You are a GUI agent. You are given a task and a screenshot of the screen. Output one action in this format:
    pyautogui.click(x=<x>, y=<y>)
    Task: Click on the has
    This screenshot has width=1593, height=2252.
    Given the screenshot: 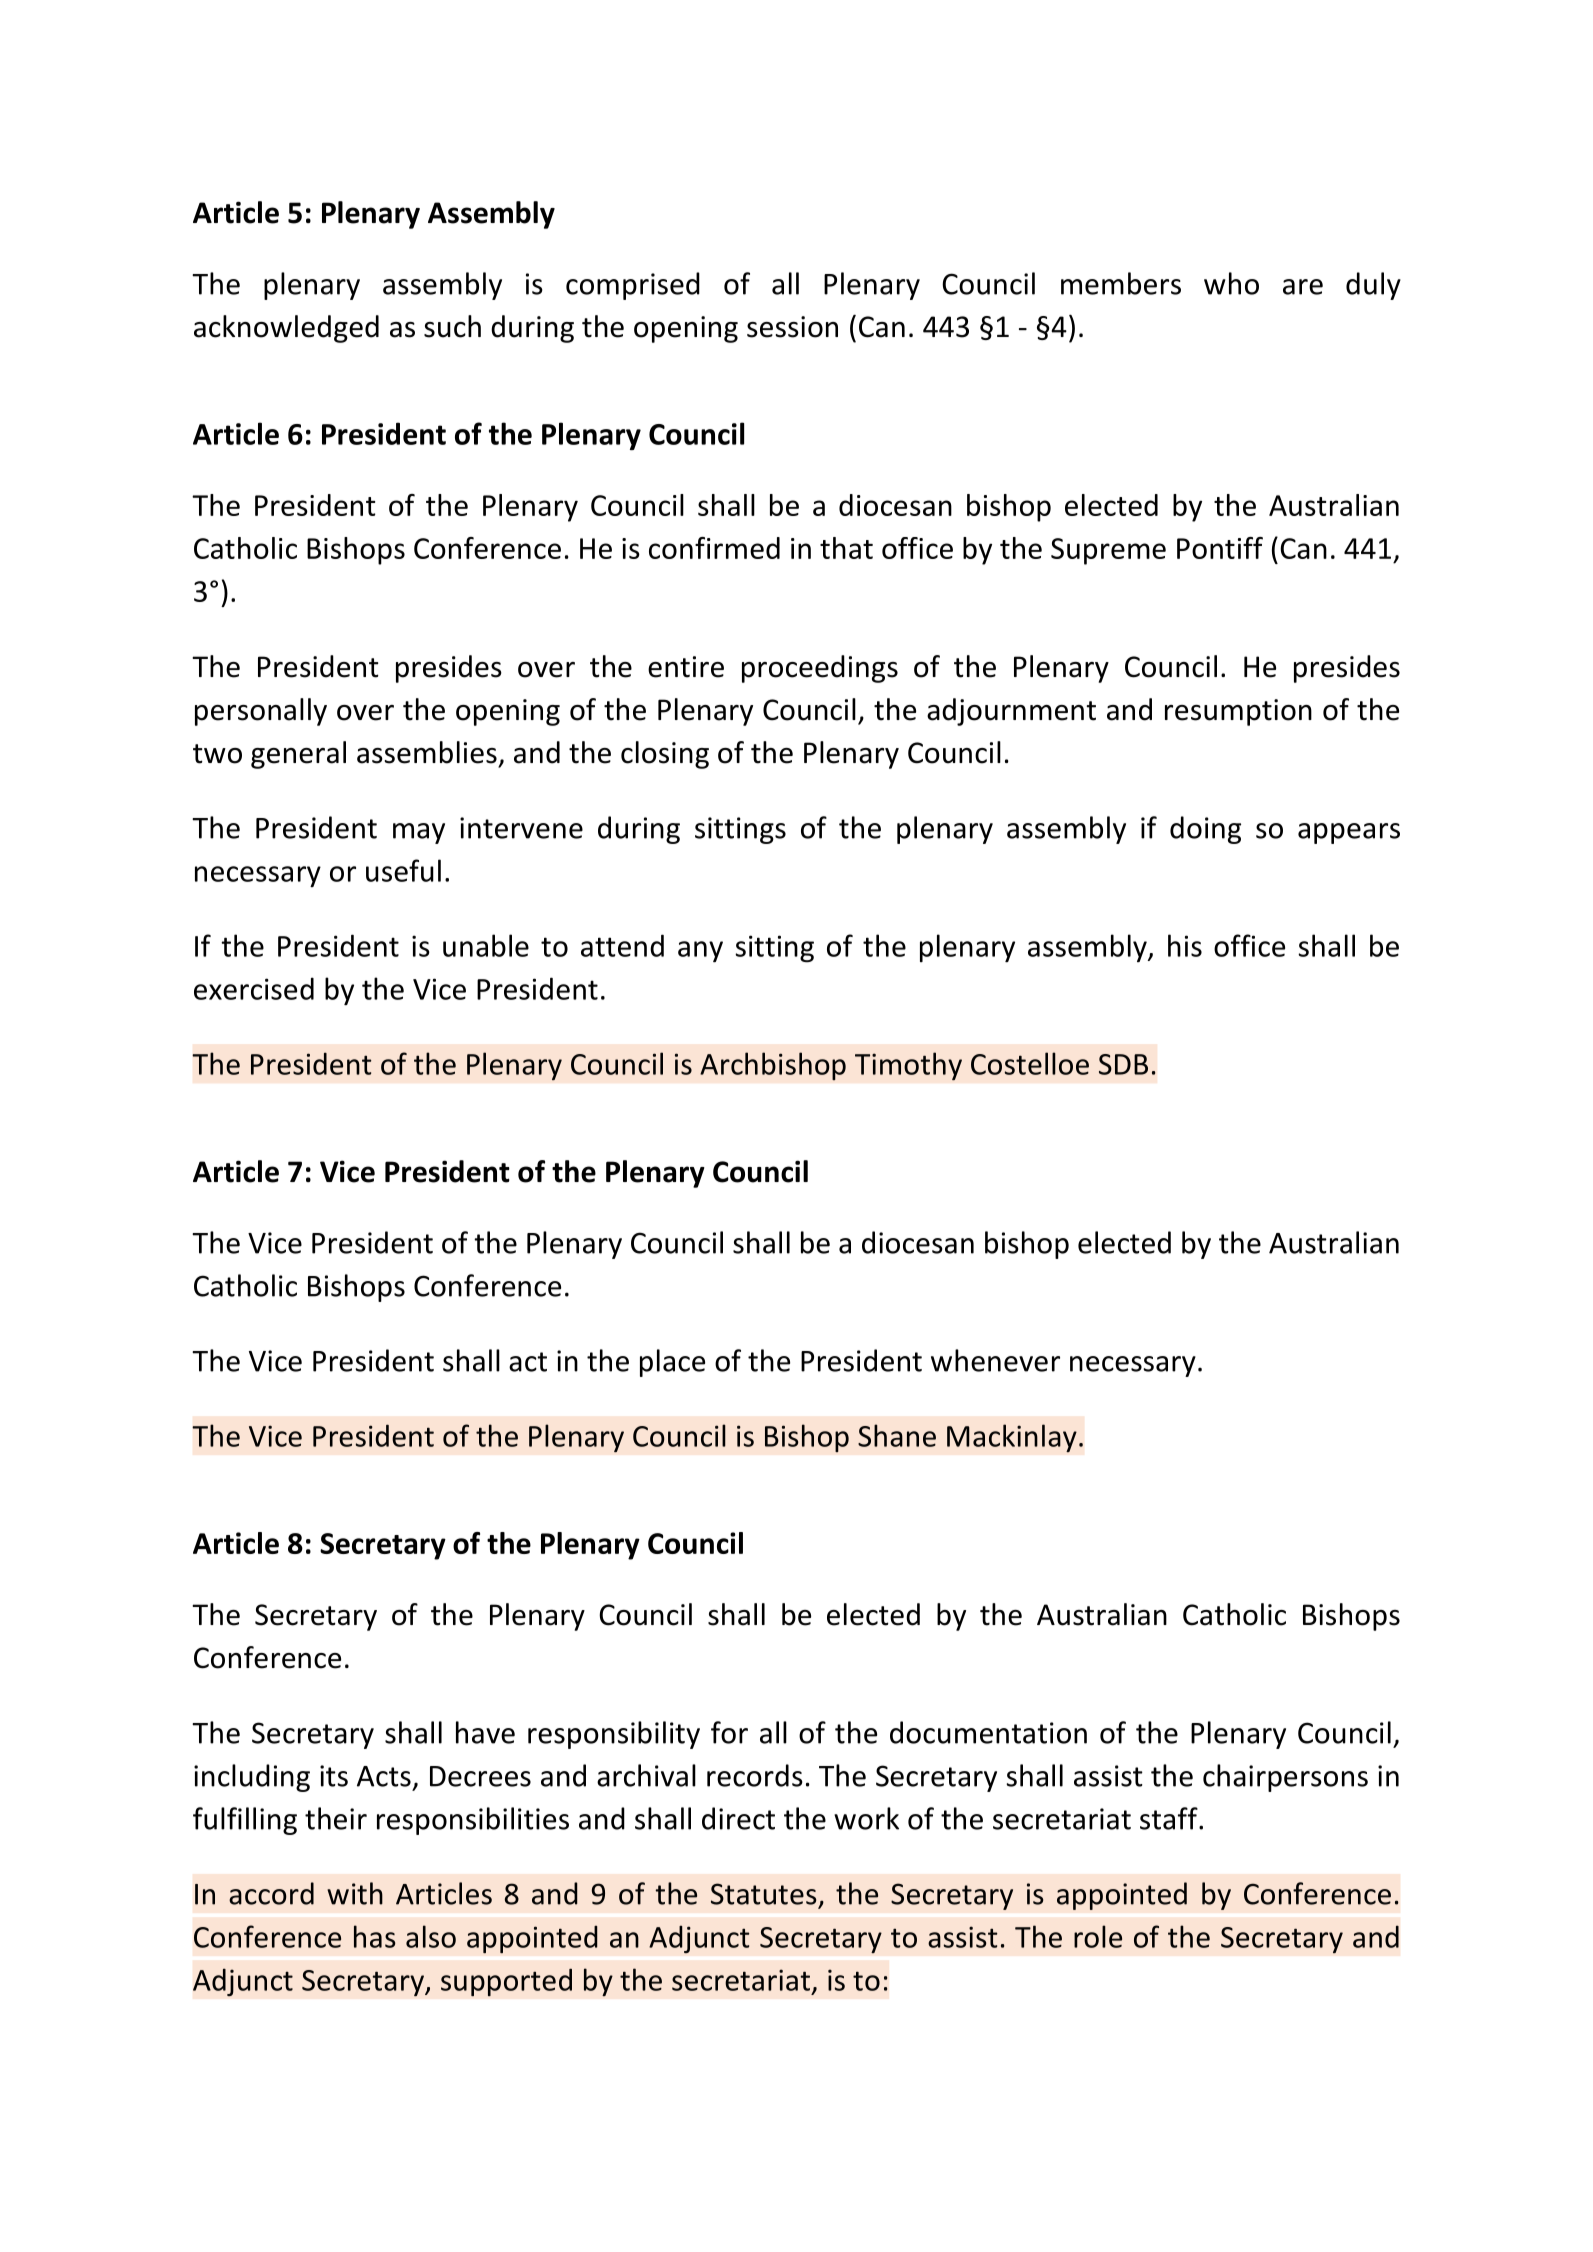 What is the action you would take?
    pyautogui.click(x=375, y=1936)
